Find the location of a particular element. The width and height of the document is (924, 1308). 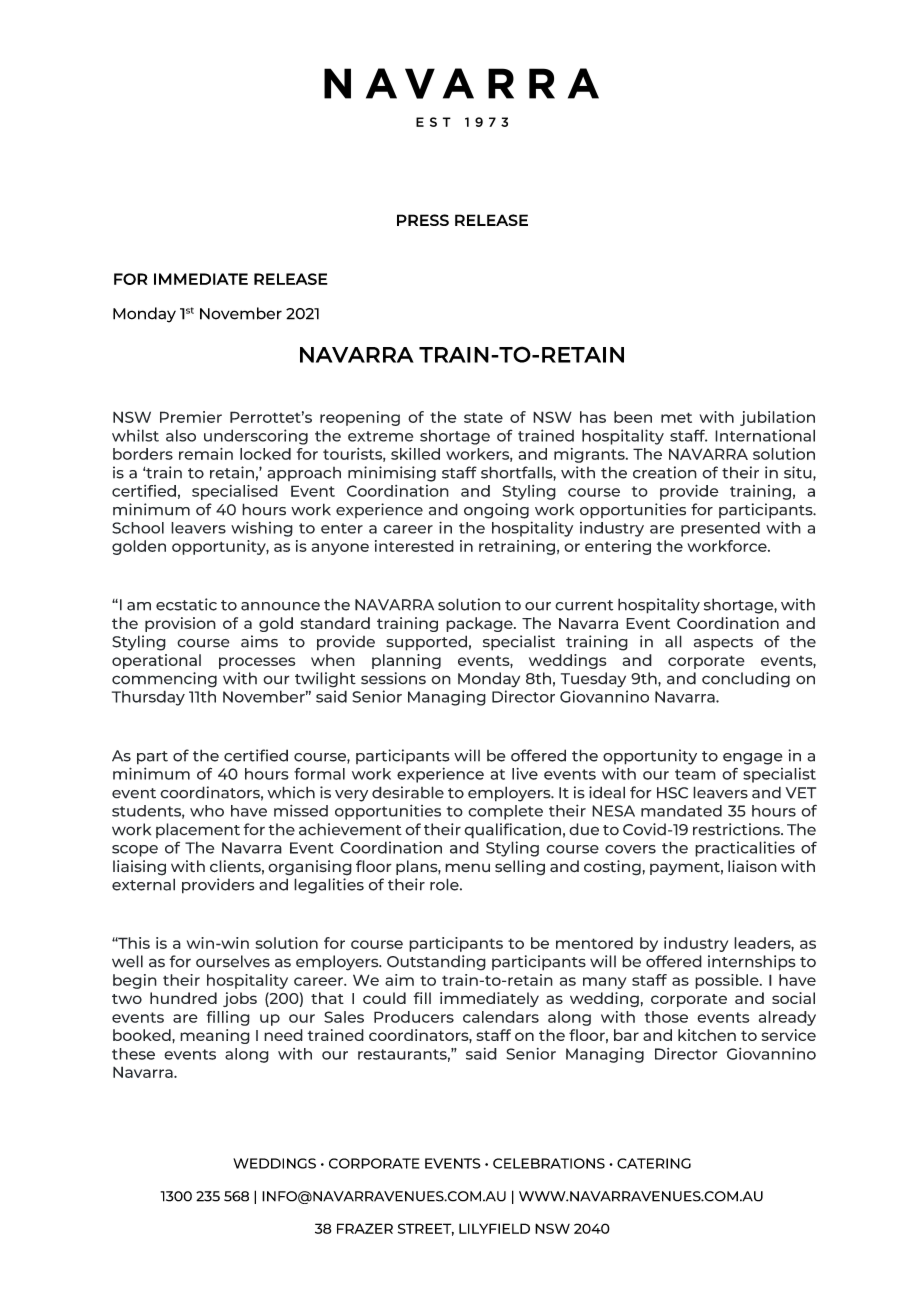

met is located at coordinates (676, 417).
